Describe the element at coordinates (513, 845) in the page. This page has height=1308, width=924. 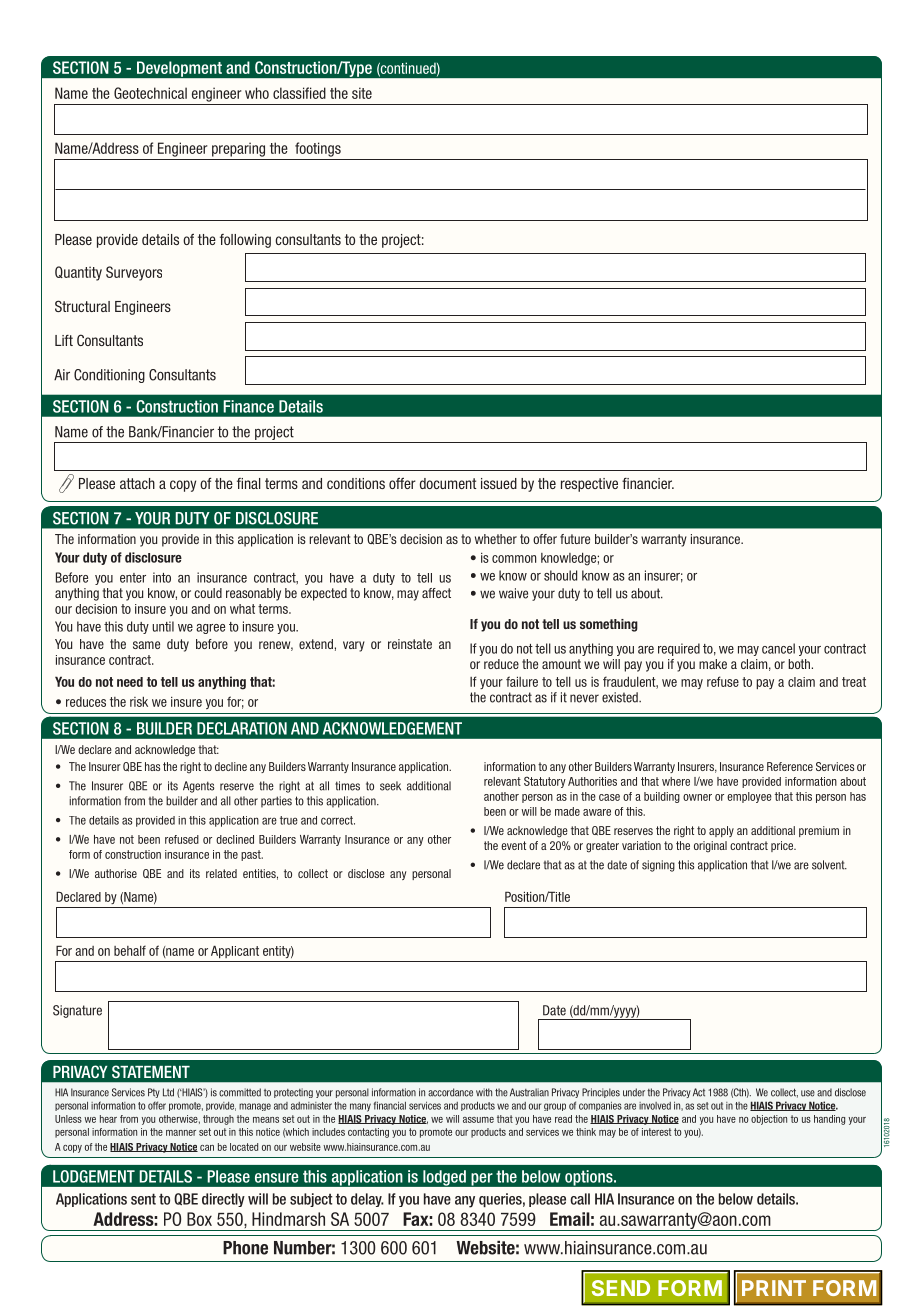
I see `event` at that location.
